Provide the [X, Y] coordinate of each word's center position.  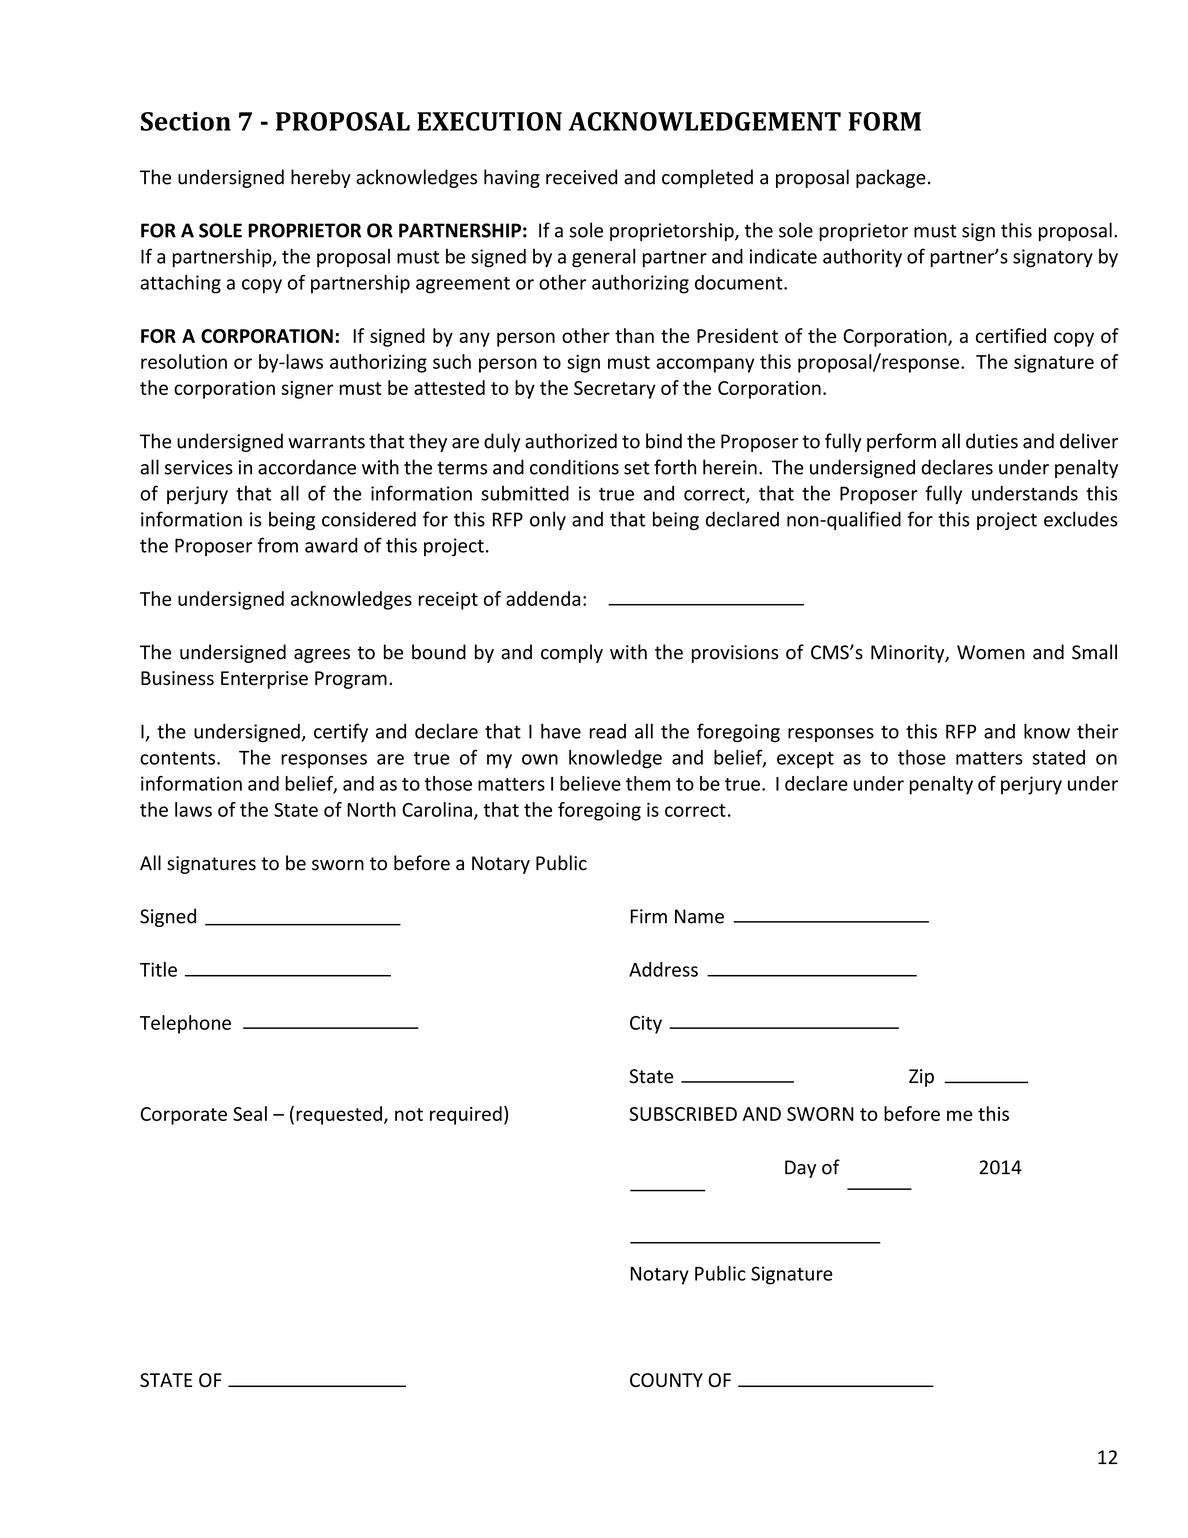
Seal [250, 1113]
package [891, 178]
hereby [321, 178]
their [1098, 731]
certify [341, 732]
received [581, 177]
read [608, 731]
